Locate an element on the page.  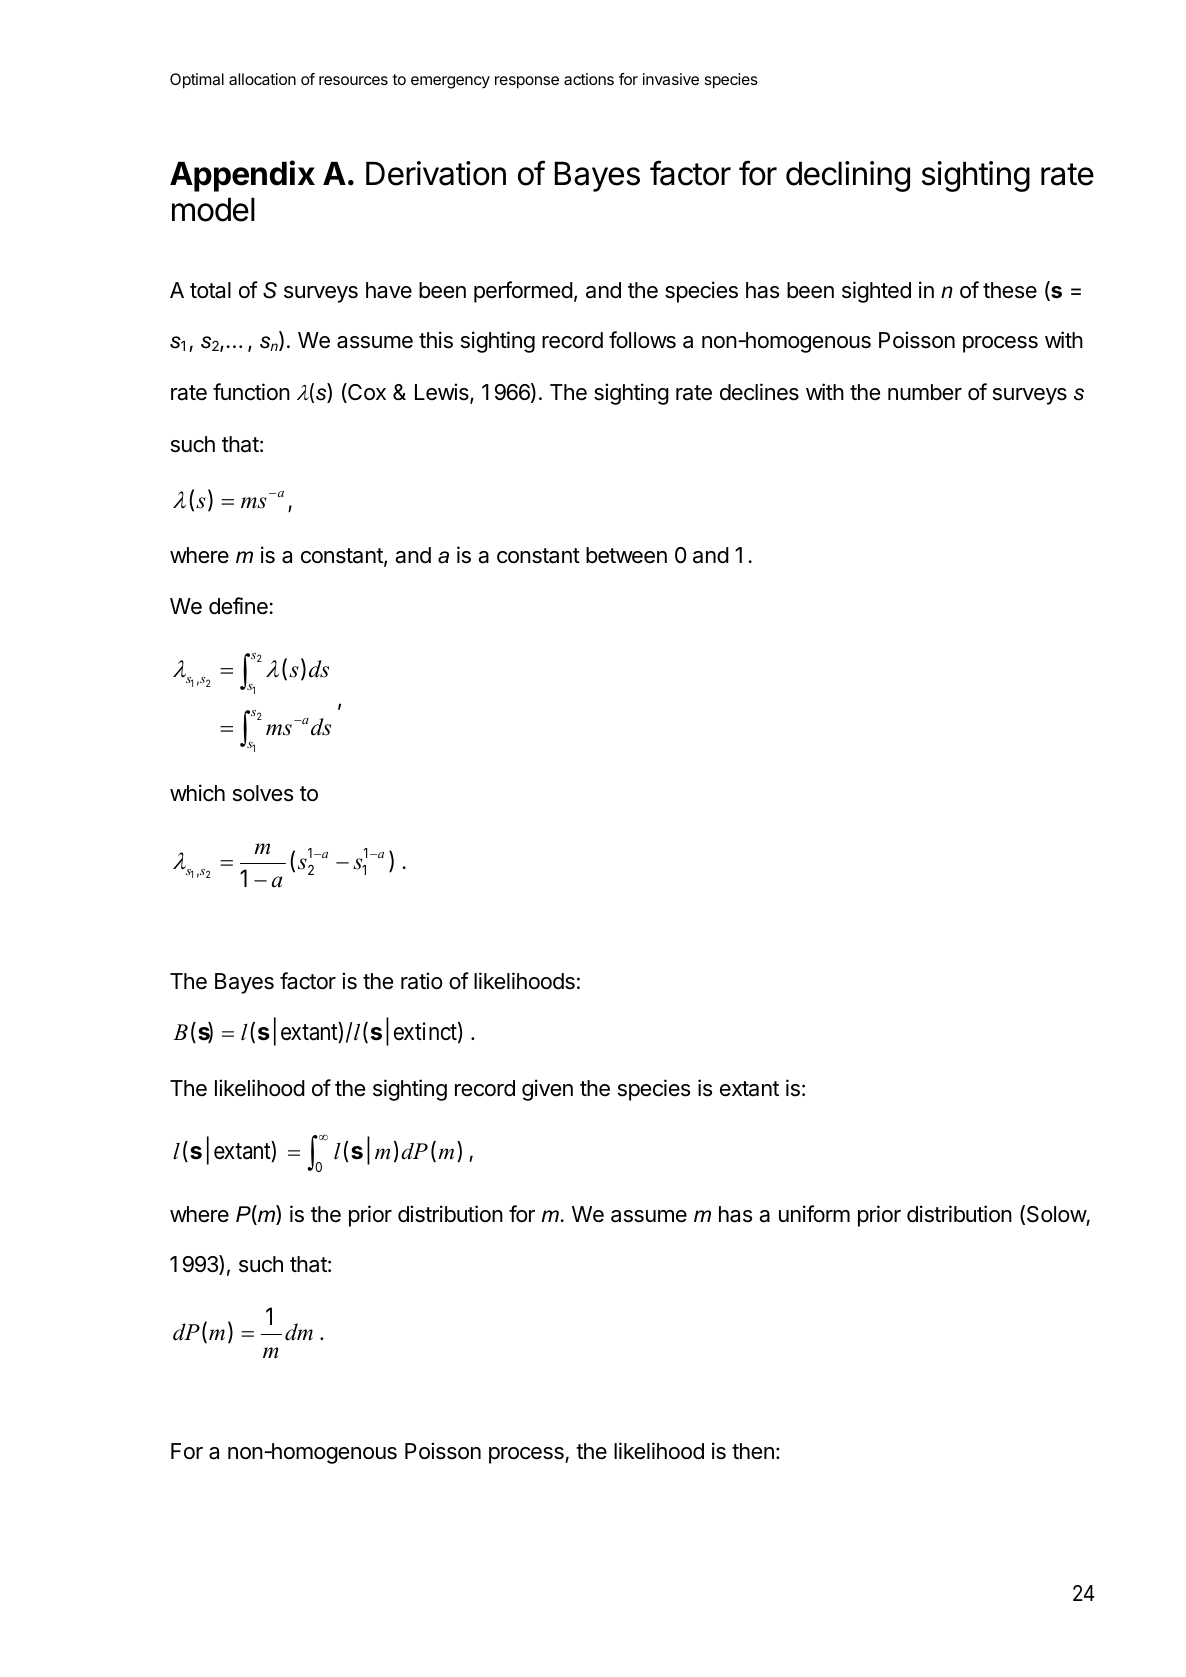
allocation is located at coordinates (262, 79).
